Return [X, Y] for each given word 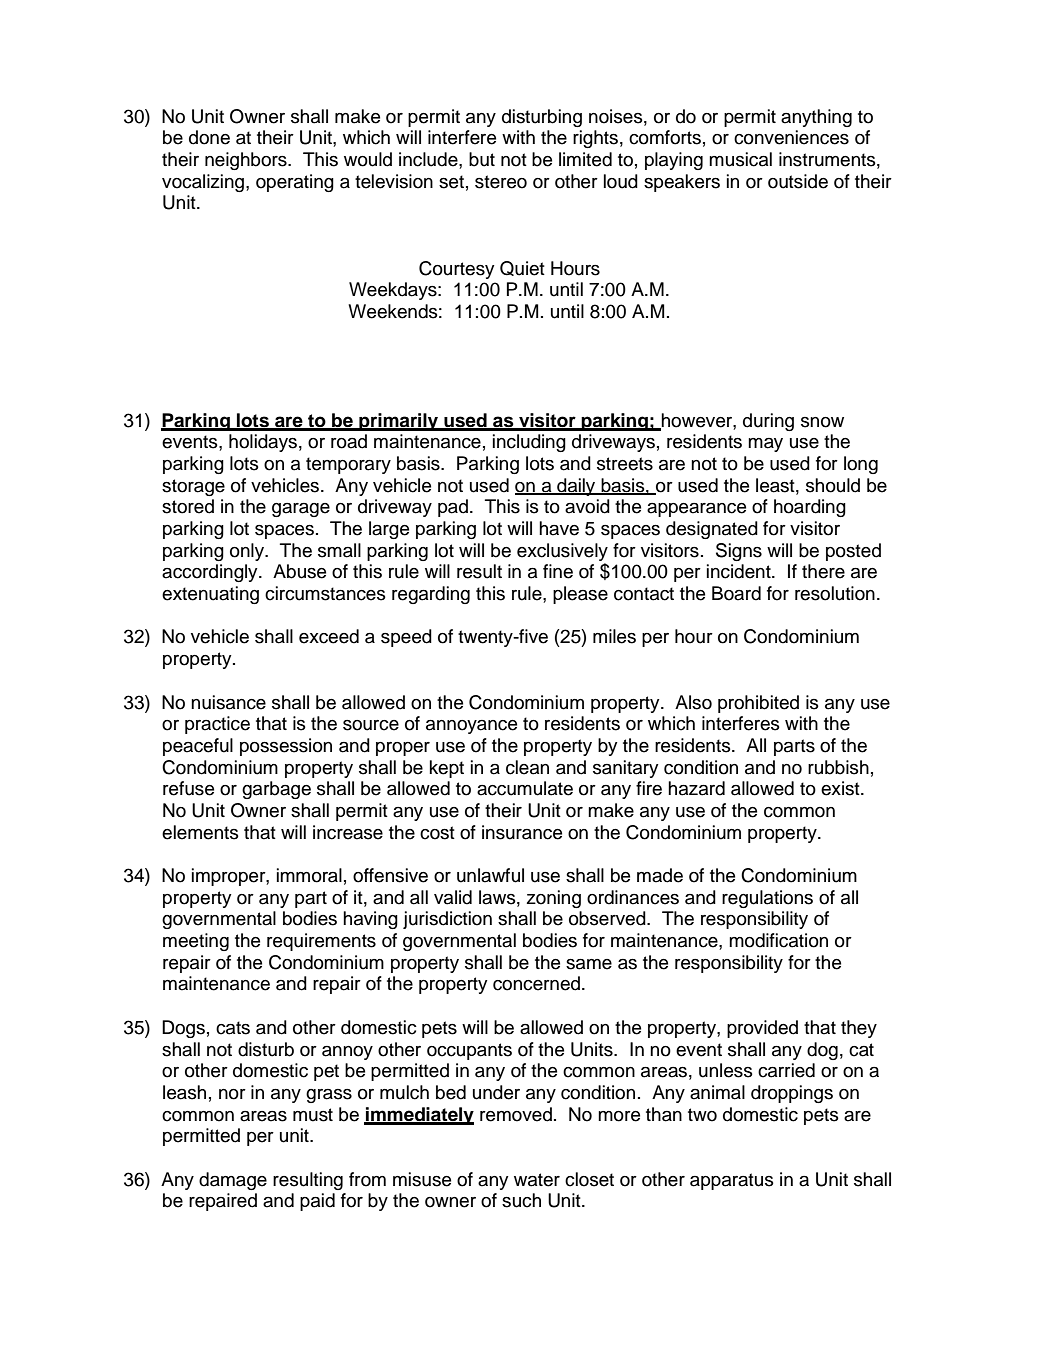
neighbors [247, 161]
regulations [767, 899]
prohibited [758, 704]
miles [614, 636]
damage [233, 1181]
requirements [321, 942]
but [482, 159]
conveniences [791, 137]
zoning [553, 899]
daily [576, 487]
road [349, 441]
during [768, 422]
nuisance [228, 702]
